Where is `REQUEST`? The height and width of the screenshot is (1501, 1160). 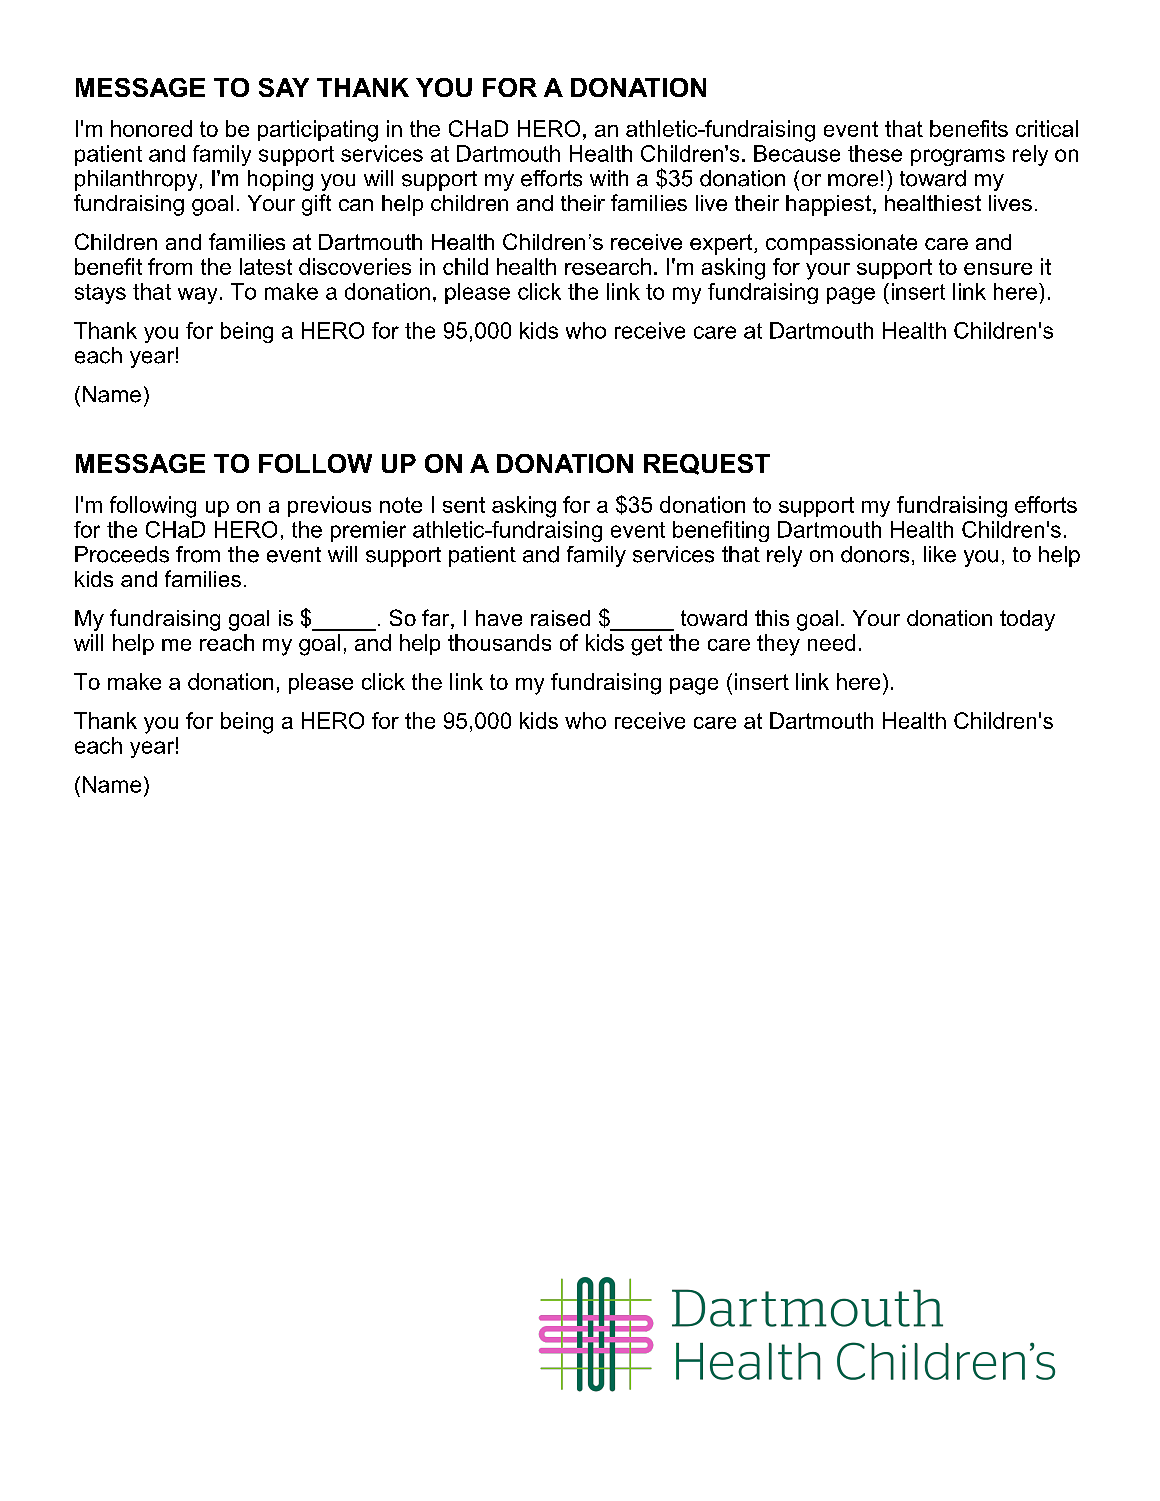
REQUEST is located at coordinates (707, 464).
